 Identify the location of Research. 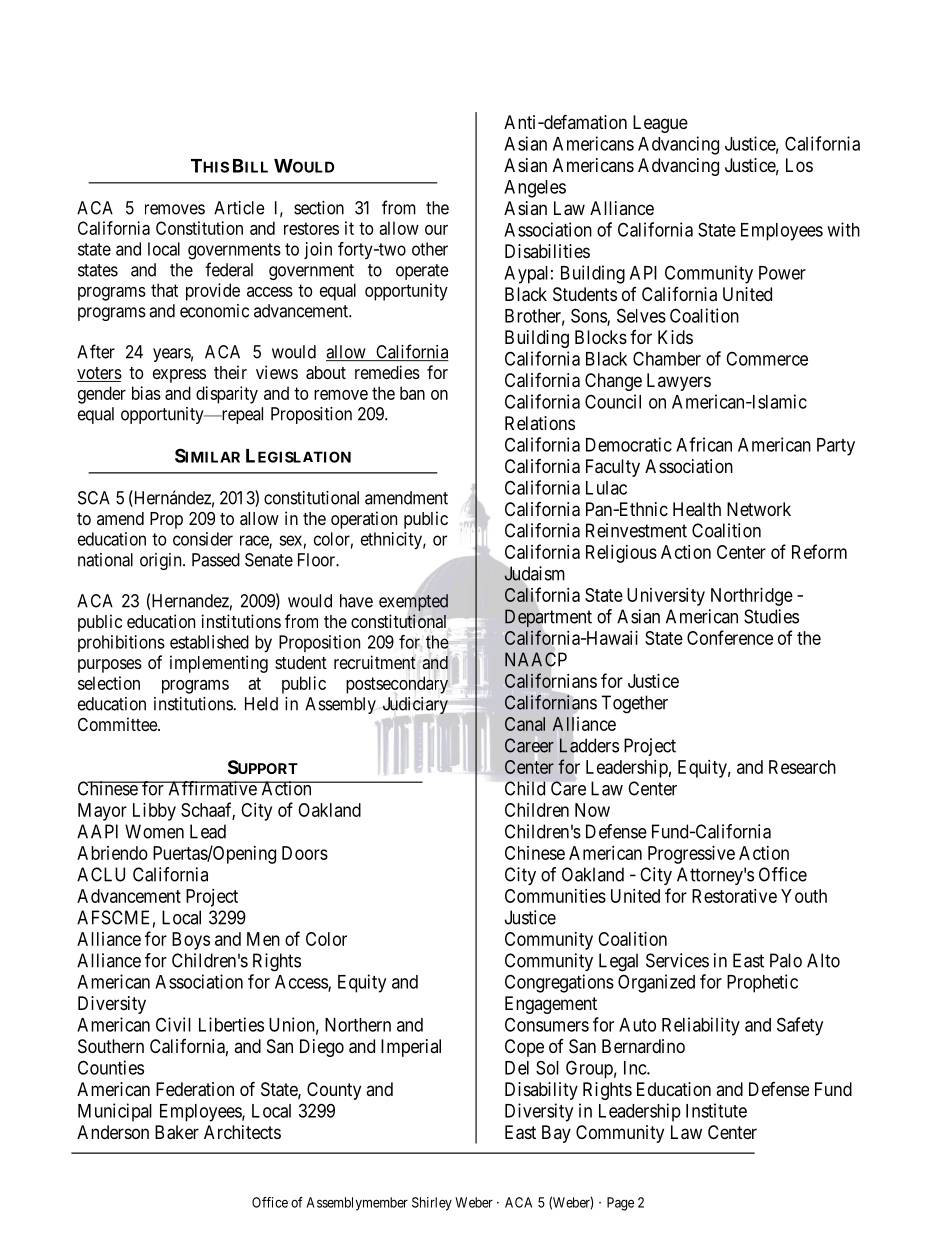
(802, 767).
